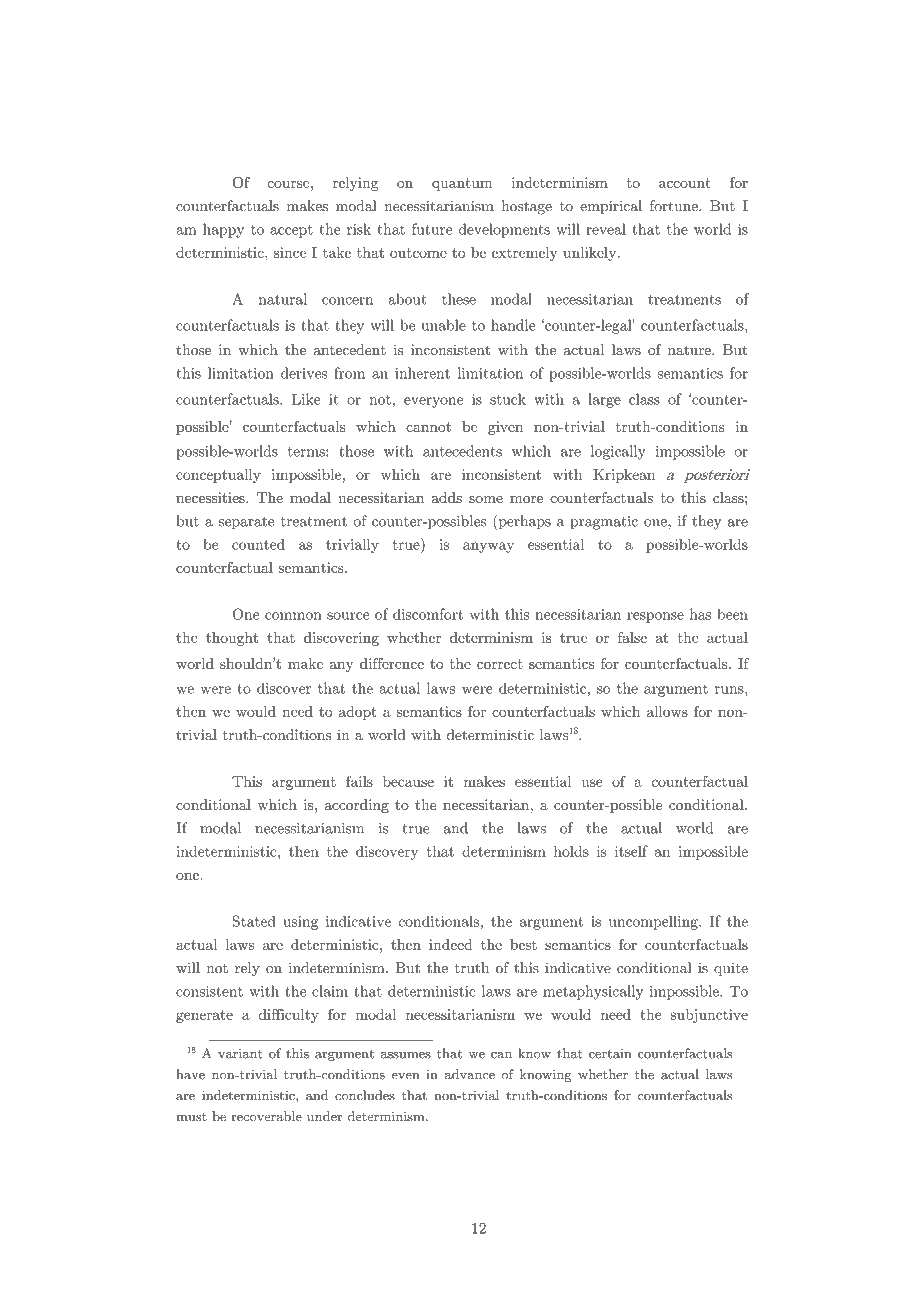 This screenshot has width=924, height=1308. Describe the element at coordinates (675, 206) in the screenshot. I see `fortune` at that location.
